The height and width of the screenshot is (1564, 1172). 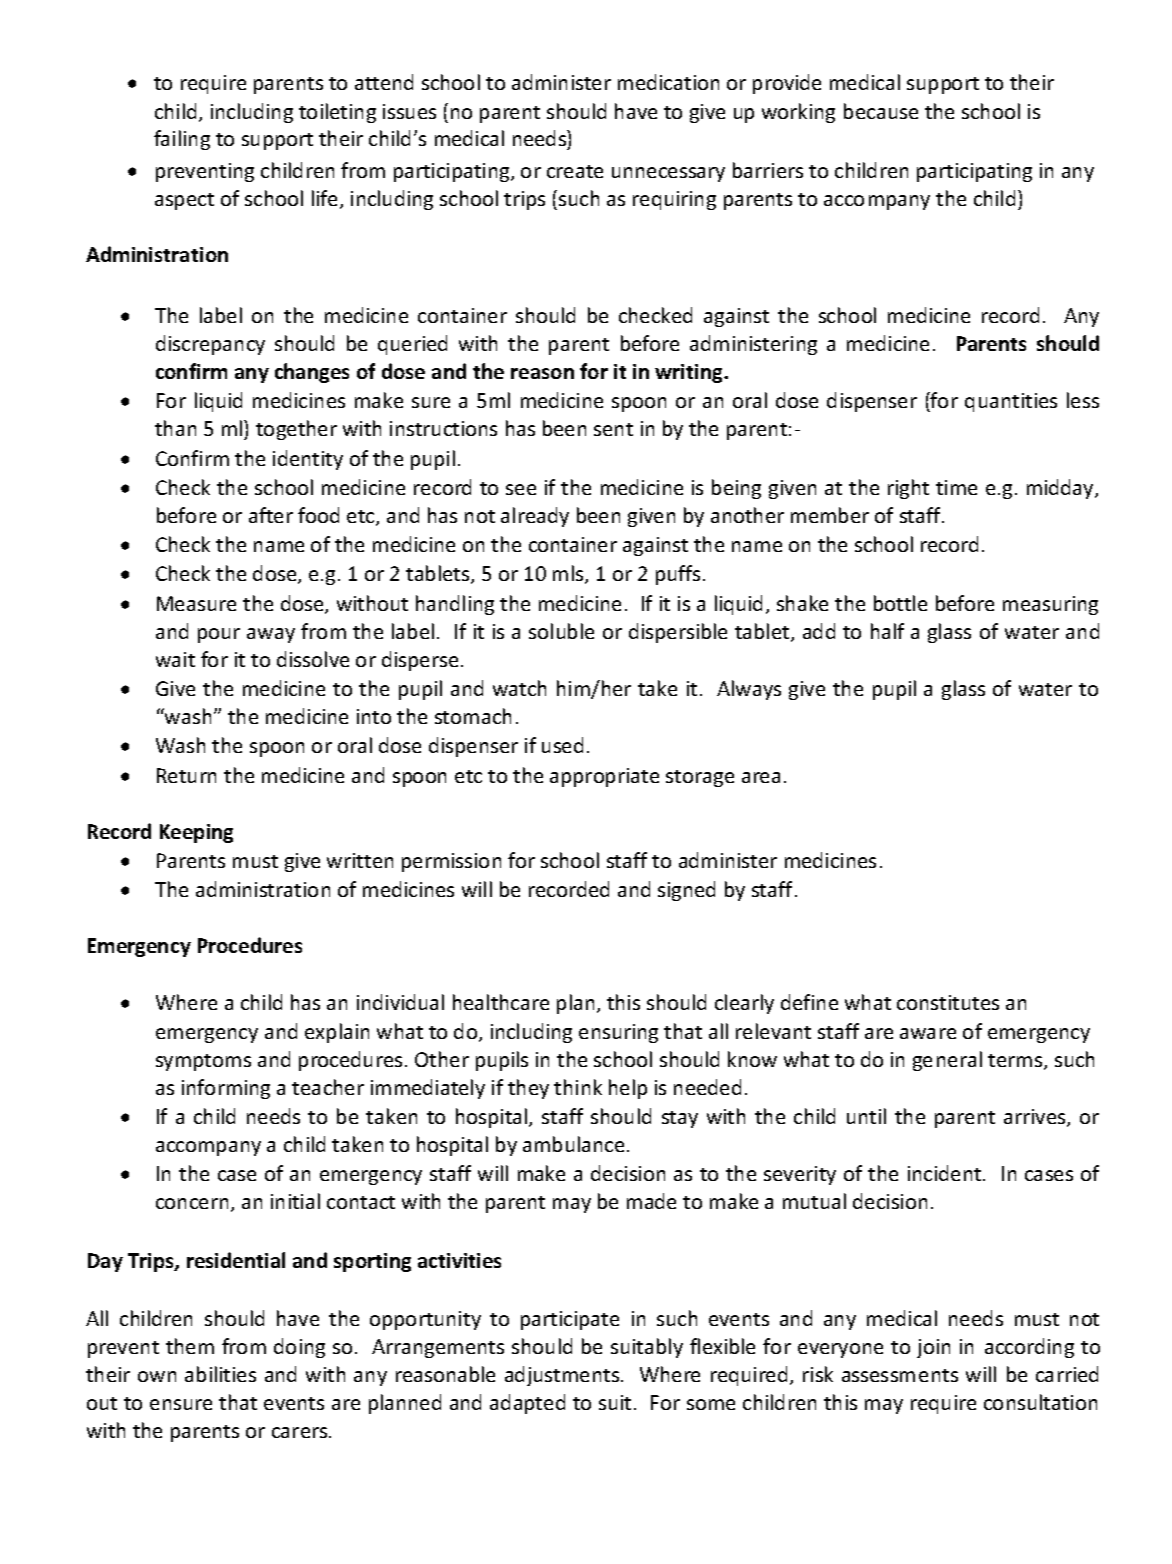 I want to click on constitutes, so click(x=948, y=1002).
